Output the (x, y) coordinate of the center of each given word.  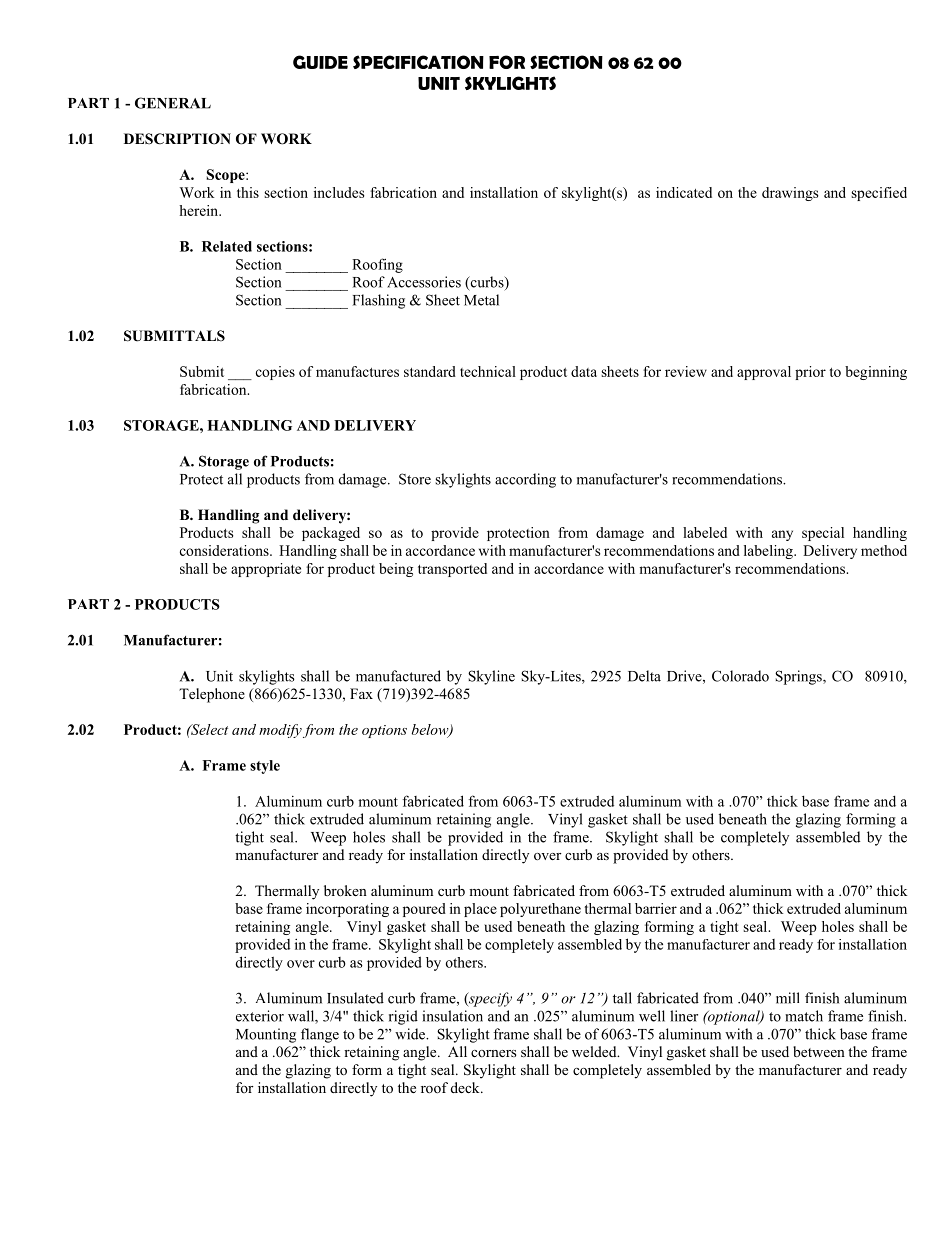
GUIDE (320, 62)
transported (452, 570)
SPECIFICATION (418, 62)
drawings (790, 194)
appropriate (266, 570)
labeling (769, 552)
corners (493, 1053)
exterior (260, 1016)
